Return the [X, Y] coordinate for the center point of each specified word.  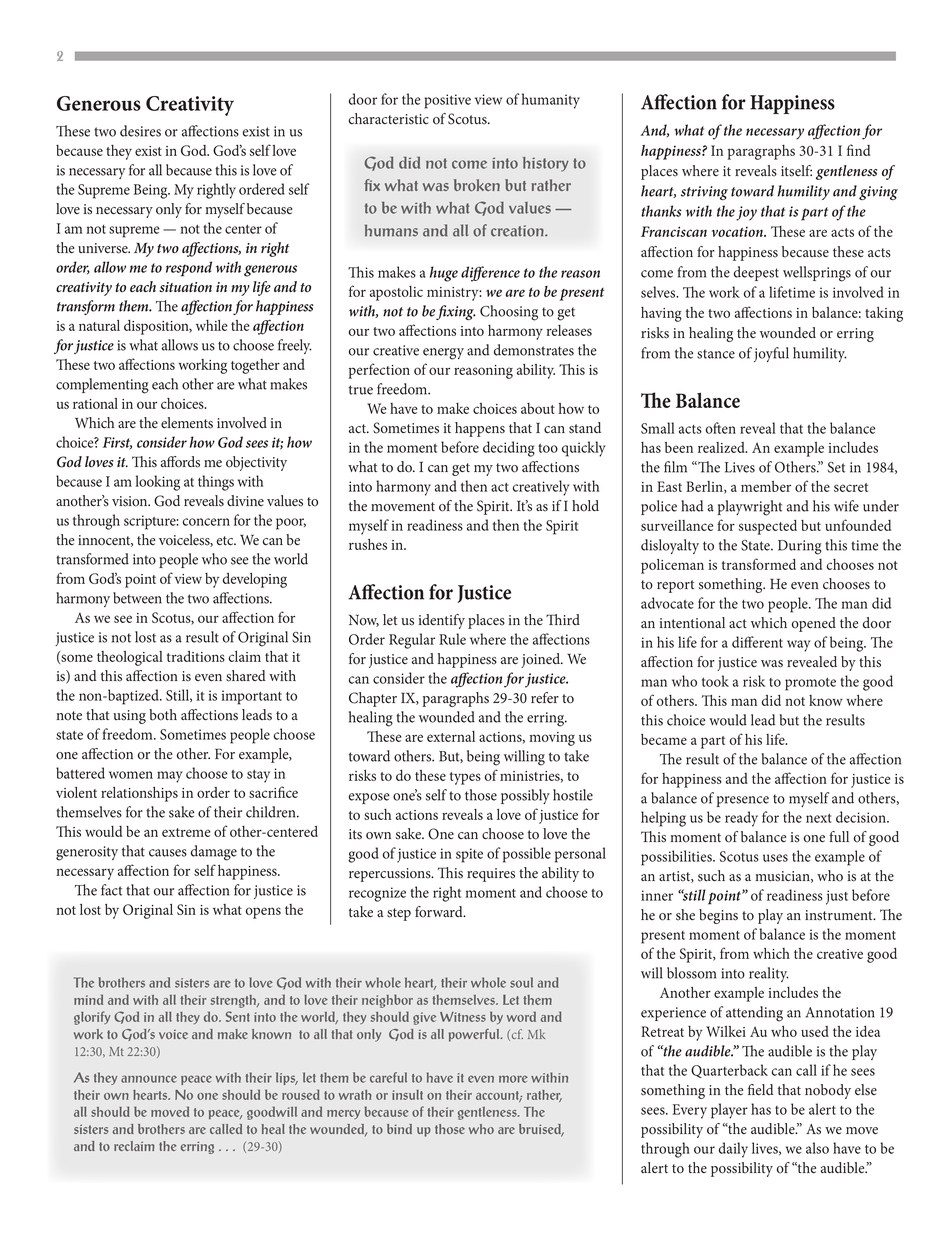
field [760, 1089]
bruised [541, 1130]
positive [447, 101]
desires [140, 131]
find [858, 150]
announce [149, 1079]
